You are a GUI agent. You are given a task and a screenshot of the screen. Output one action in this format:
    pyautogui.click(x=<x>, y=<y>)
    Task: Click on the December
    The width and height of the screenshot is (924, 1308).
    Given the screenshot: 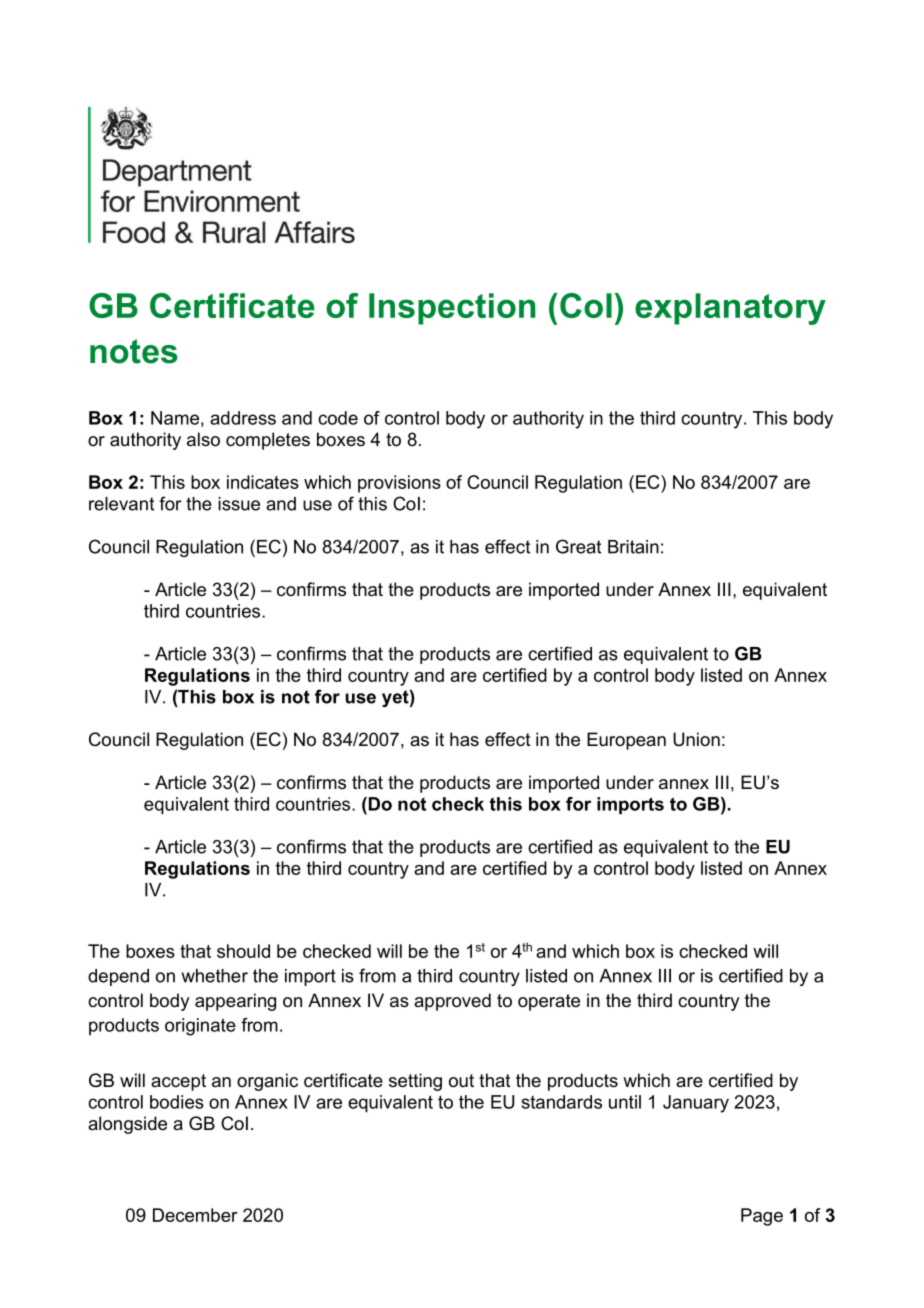 What is the action you would take?
    pyautogui.click(x=195, y=1215)
